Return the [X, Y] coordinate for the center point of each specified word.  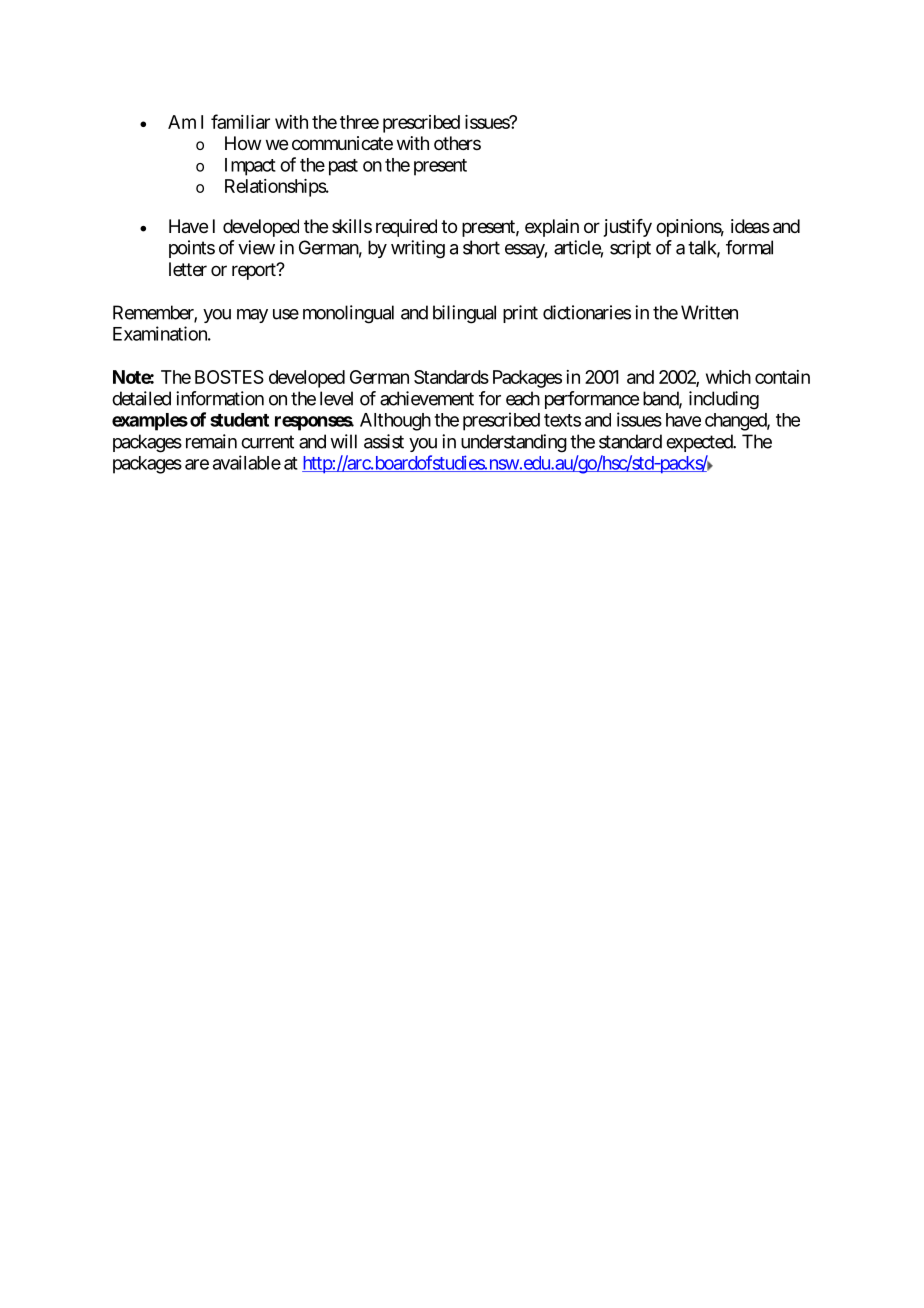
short [481, 247]
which [728, 377]
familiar [240, 121]
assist [384, 441]
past [343, 167]
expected [700, 443]
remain [211, 441]
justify [628, 228]
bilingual [464, 314]
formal [749, 247]
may [252, 316]
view [256, 247]
